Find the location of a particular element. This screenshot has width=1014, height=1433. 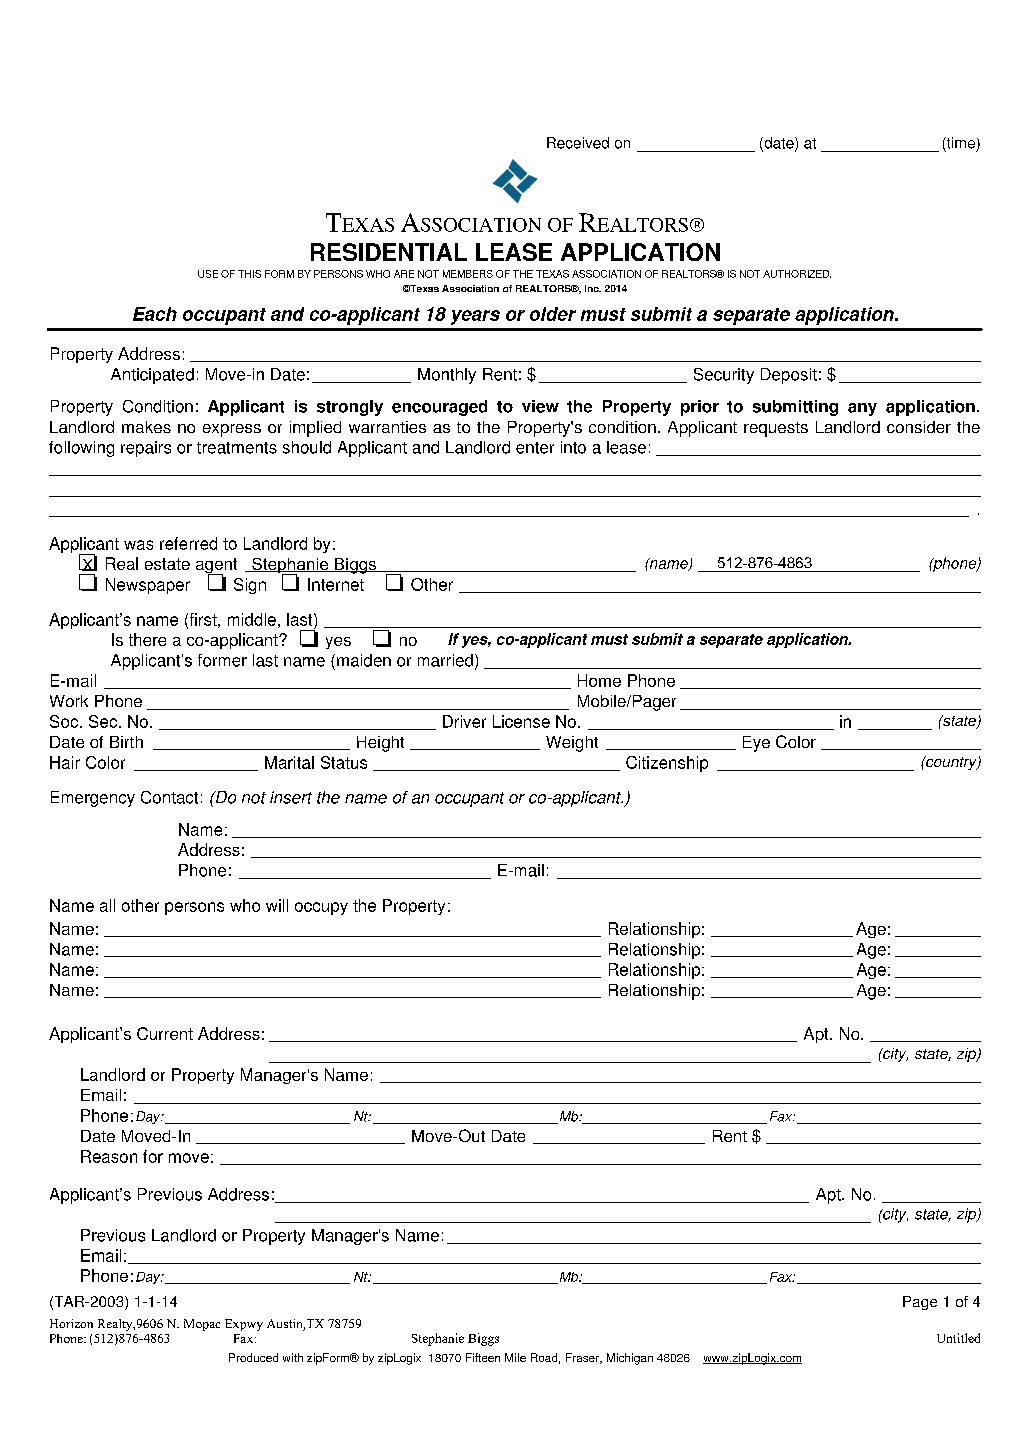

referred is located at coordinates (188, 543).
